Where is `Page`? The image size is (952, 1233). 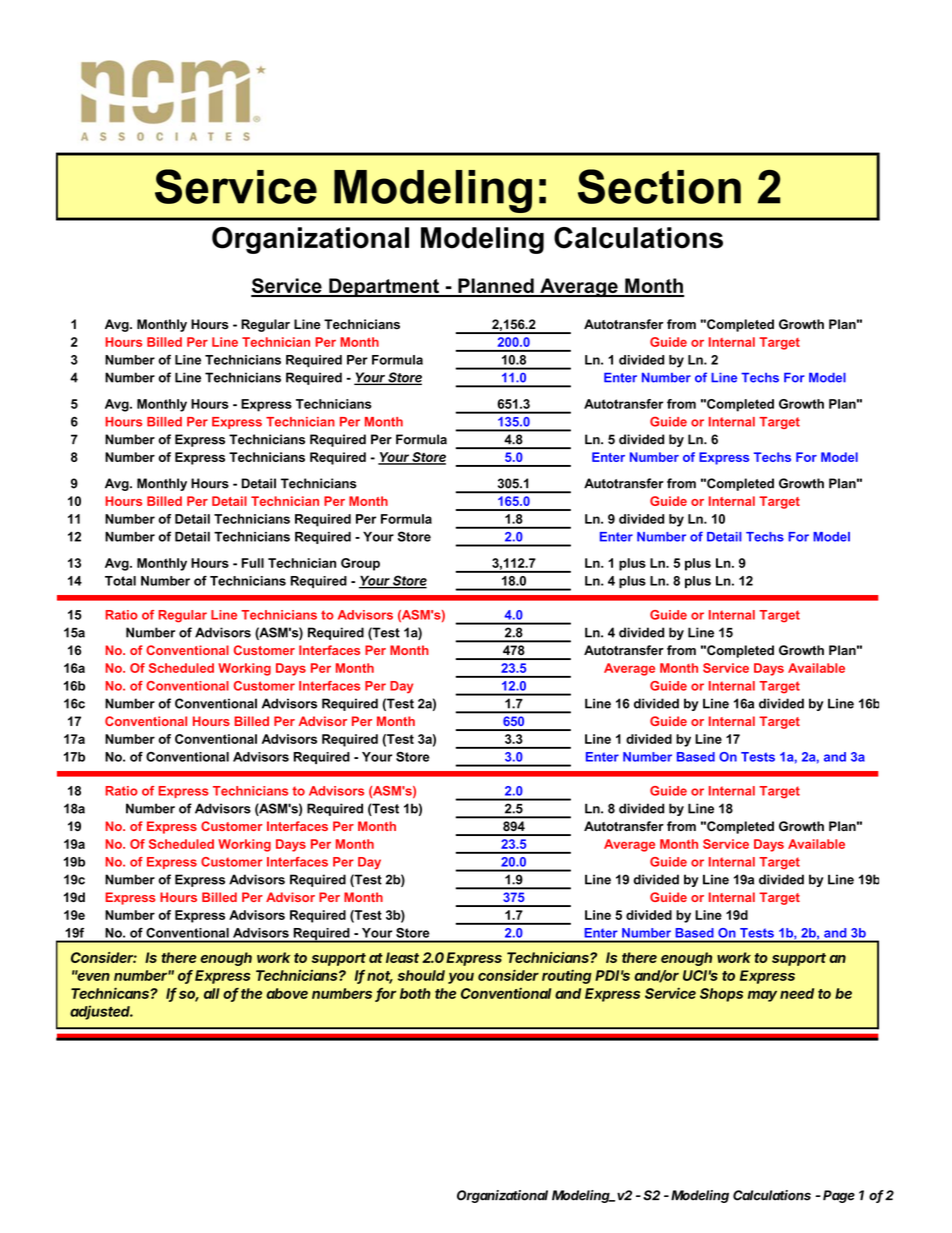
Page is located at coordinates (839, 1196).
